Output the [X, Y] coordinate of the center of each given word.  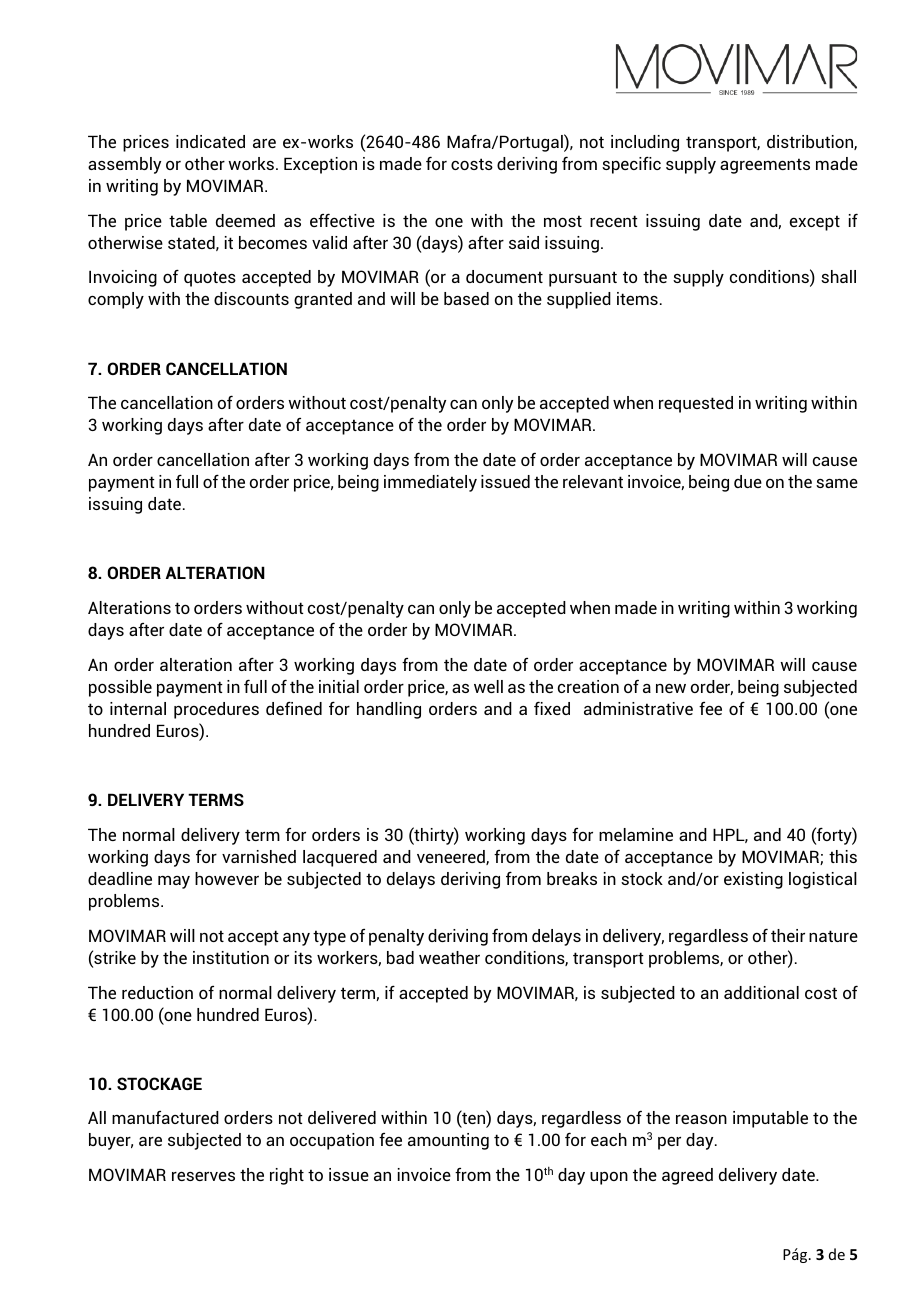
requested [696, 404]
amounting [448, 1141]
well [488, 686]
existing [753, 880]
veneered [452, 857]
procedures [216, 710]
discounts [251, 298]
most [563, 221]
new [671, 688]
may [174, 882]
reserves [203, 1176]
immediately [430, 483]
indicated [210, 141]
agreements [765, 166]
